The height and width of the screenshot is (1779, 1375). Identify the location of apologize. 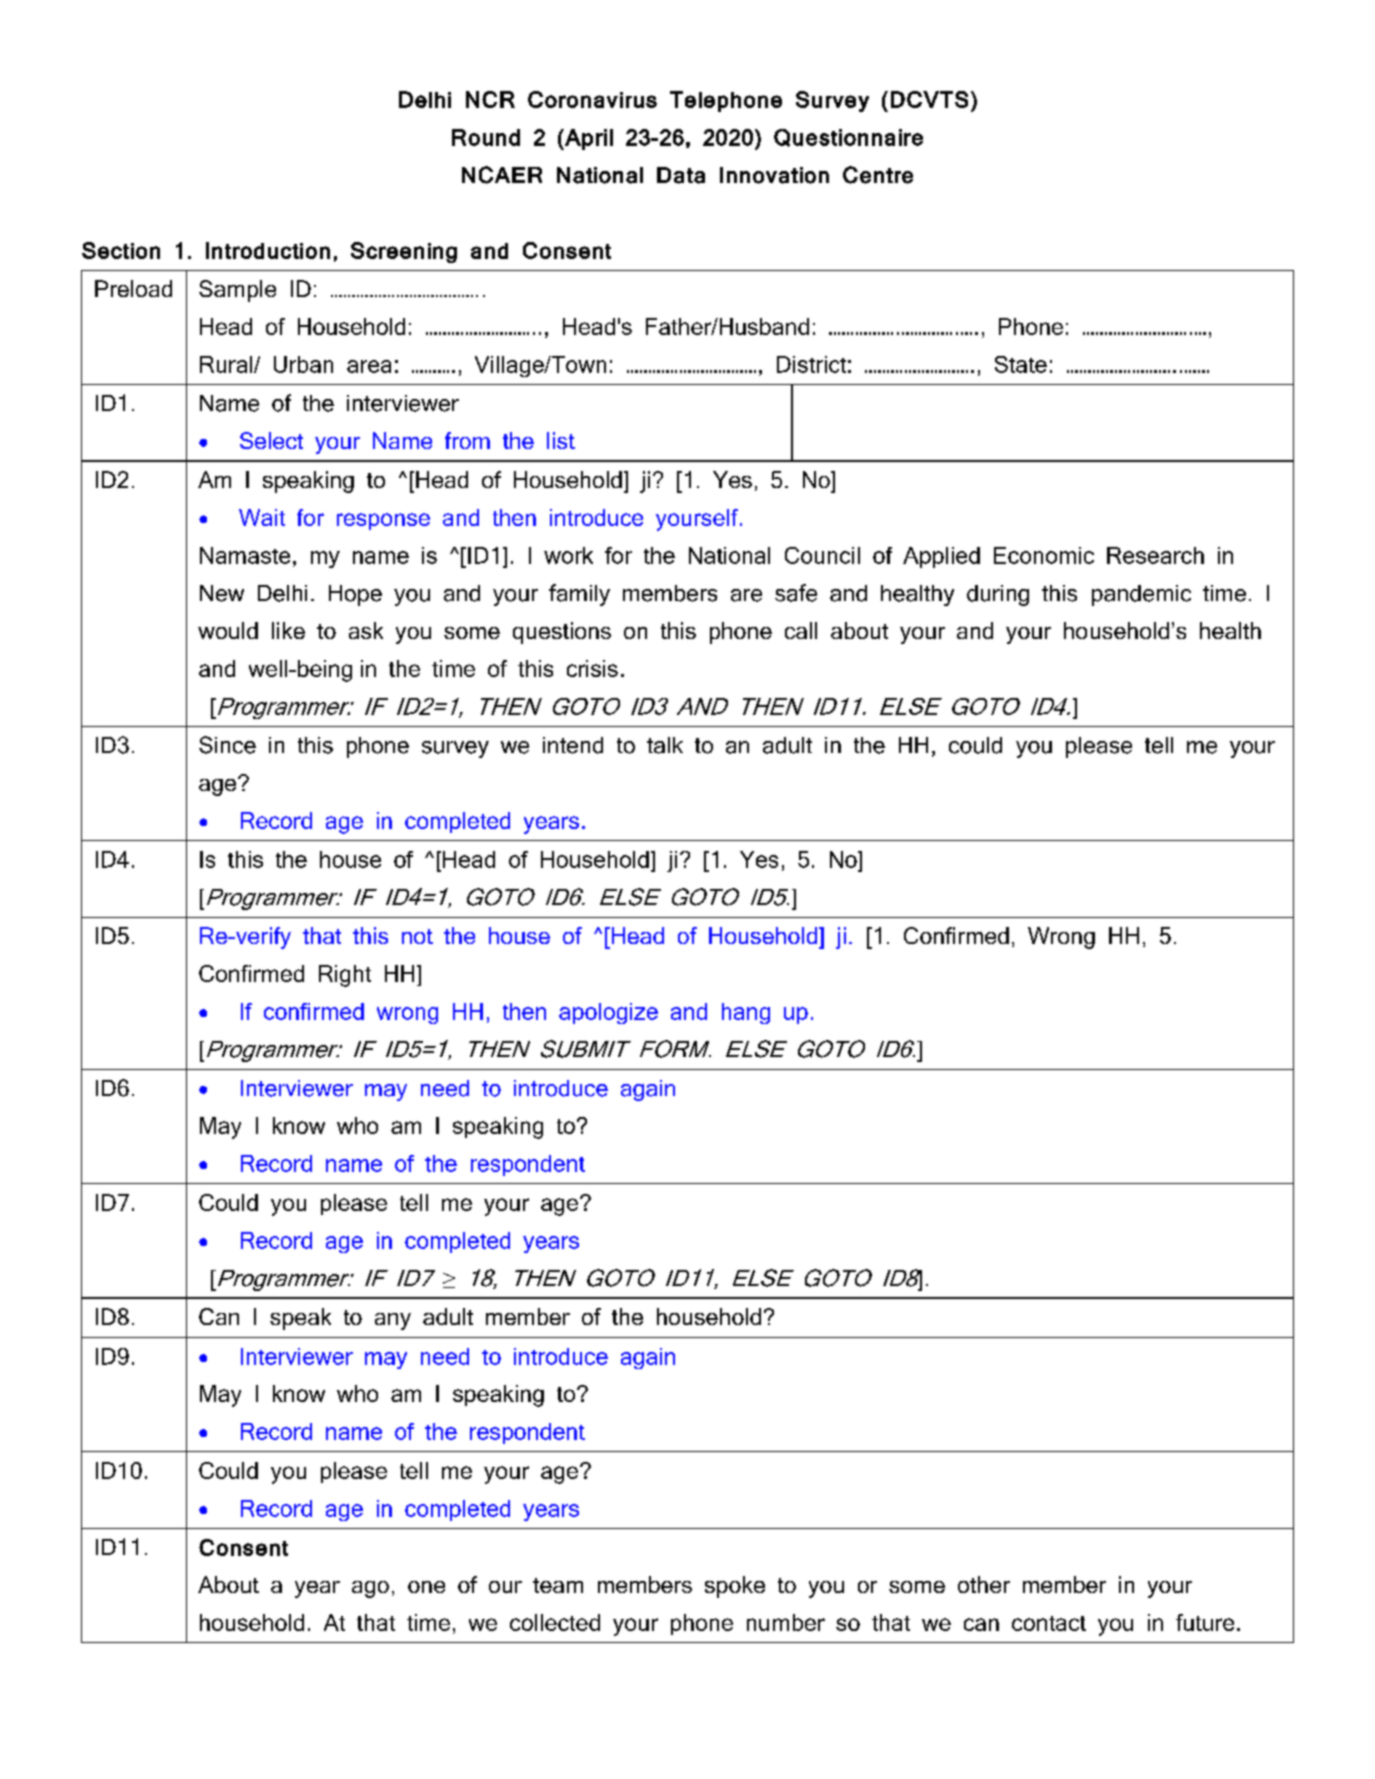
(608, 1013).
